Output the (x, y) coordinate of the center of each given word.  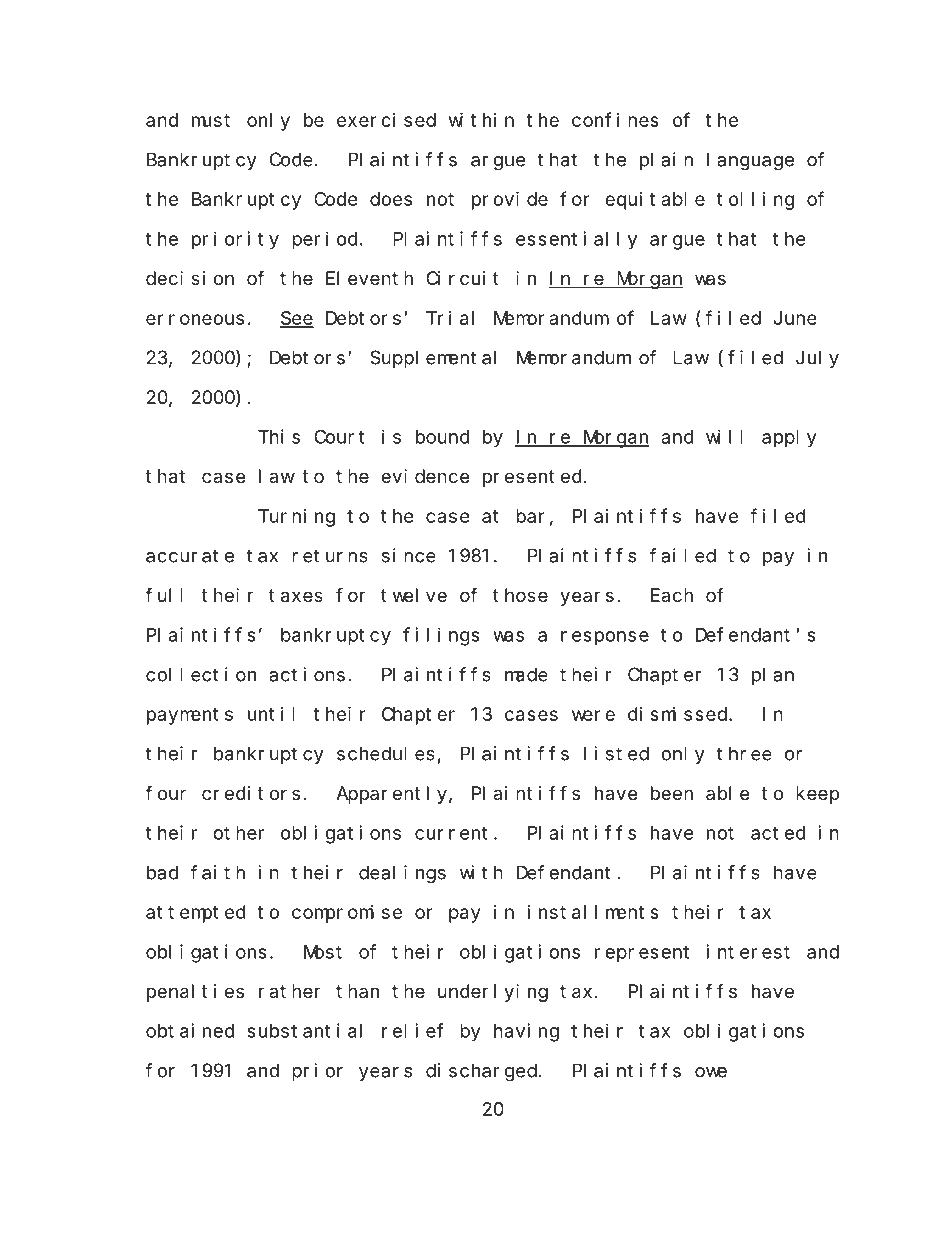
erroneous (195, 319)
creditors (251, 793)
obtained (190, 1030)
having (526, 1032)
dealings (402, 874)
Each (672, 595)
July (817, 359)
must (211, 120)
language (750, 161)
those (520, 595)
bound (443, 437)
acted (778, 833)
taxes (296, 596)
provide (510, 200)
